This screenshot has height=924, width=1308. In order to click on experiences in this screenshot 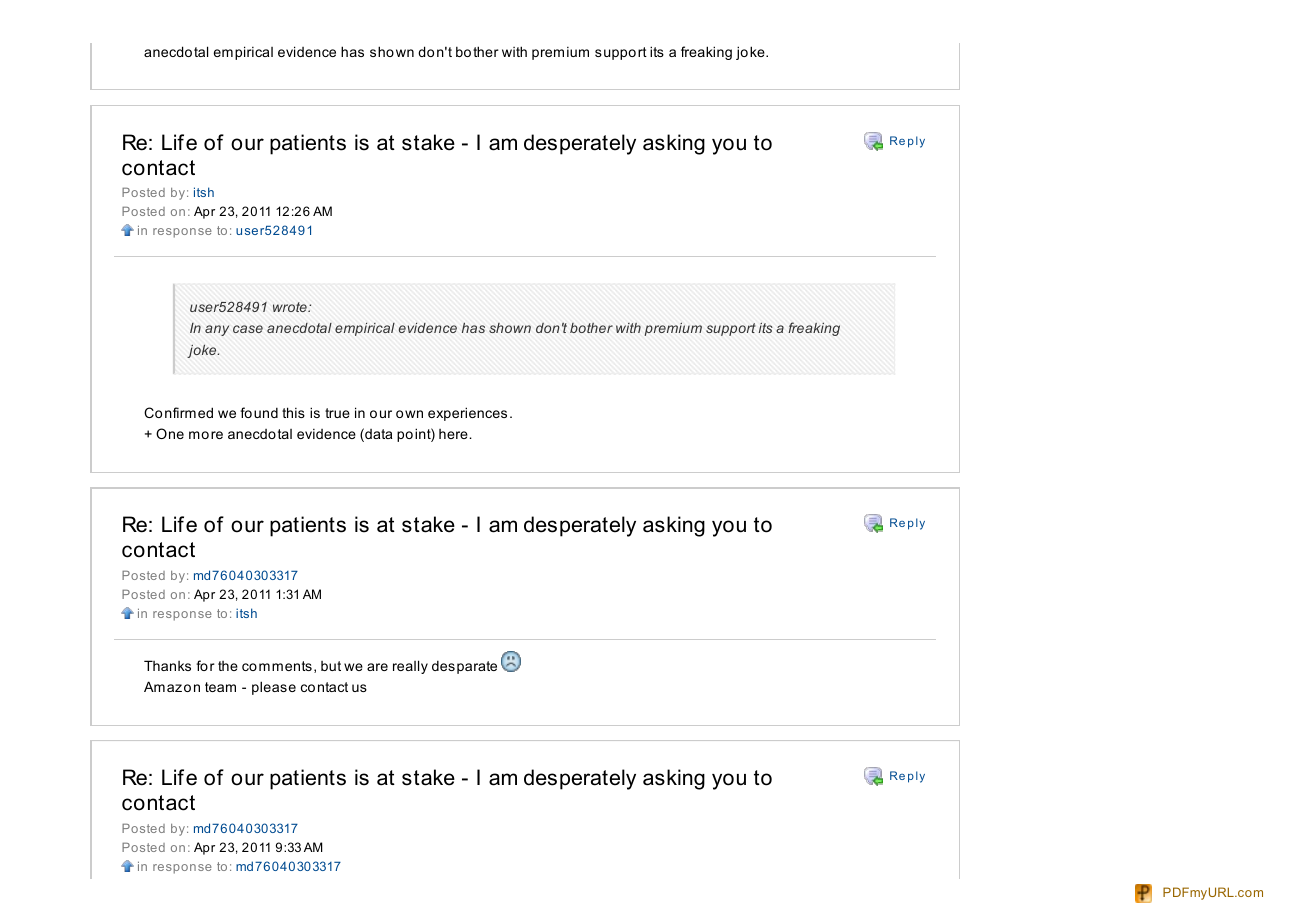, I will do `click(467, 414)`.
